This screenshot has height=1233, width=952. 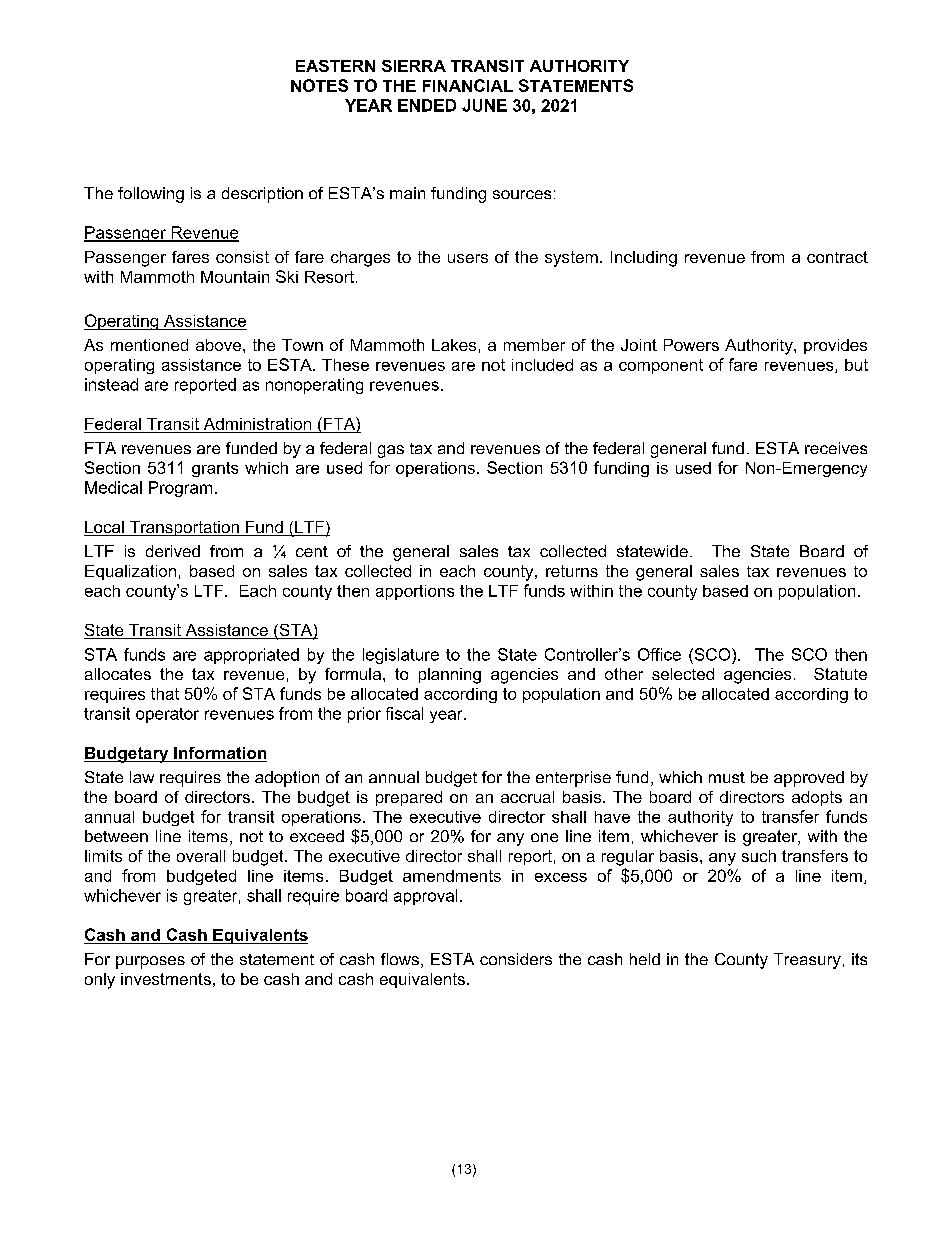 What do you see at coordinates (150, 962) in the screenshot?
I see `purposes` at bounding box center [150, 962].
